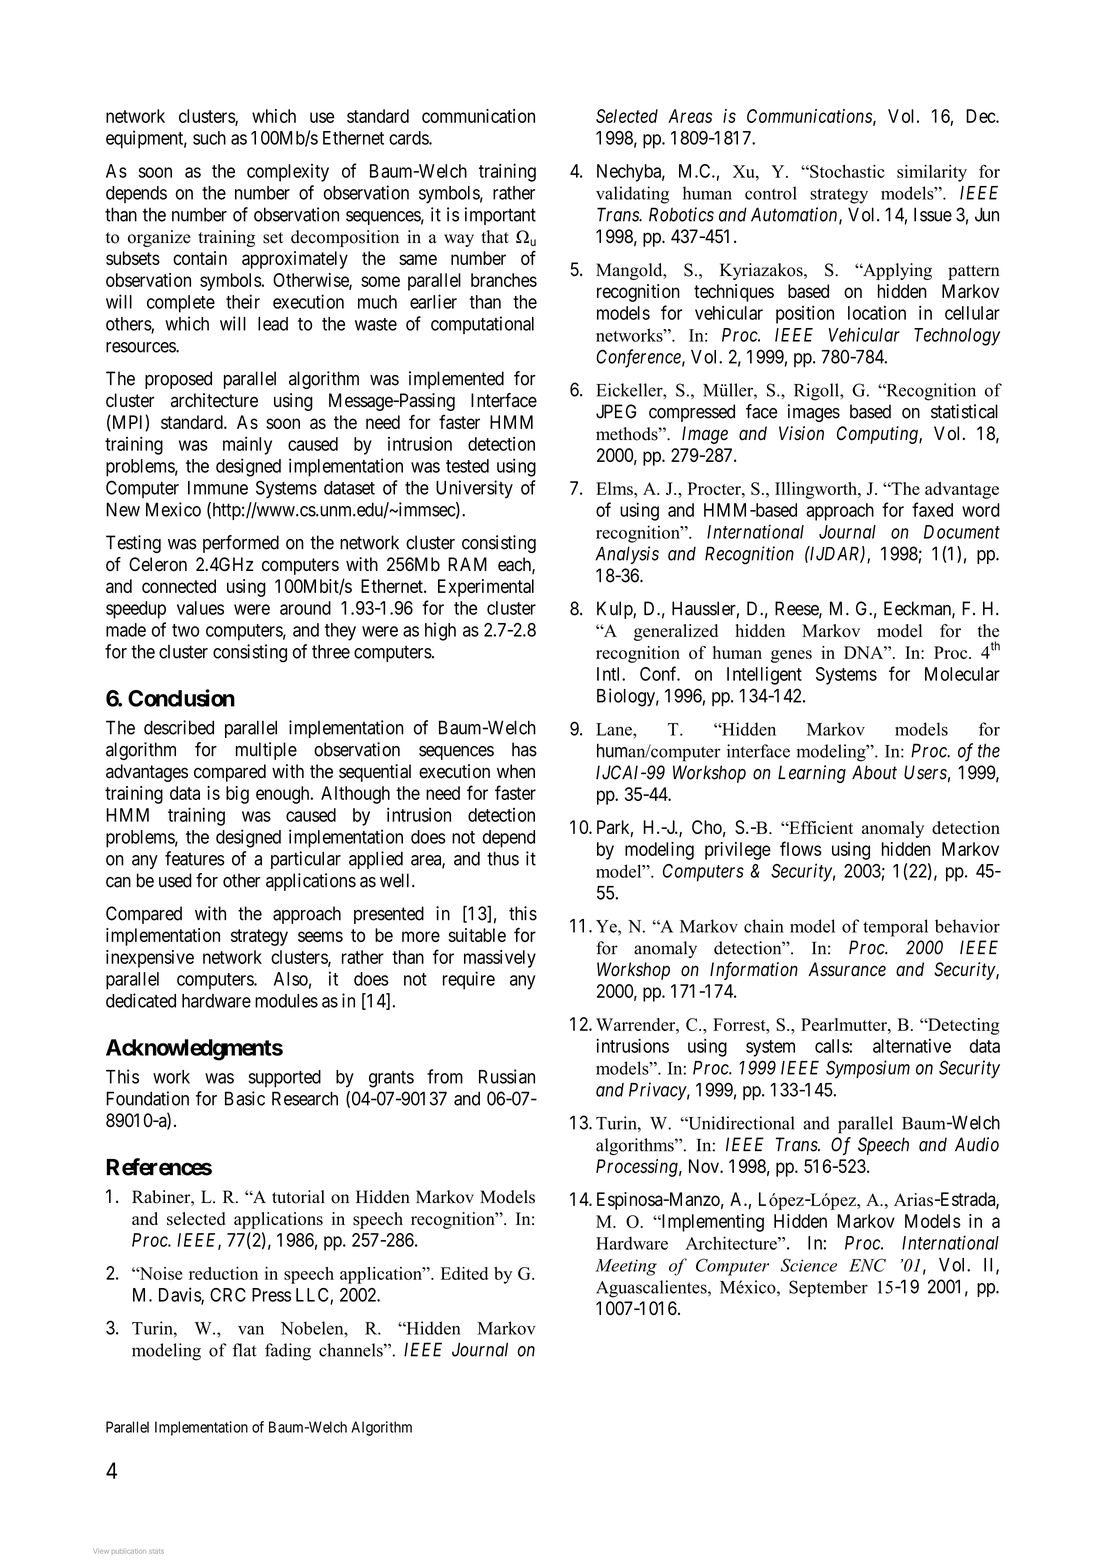 The image size is (1105, 1563). What do you see at coordinates (156, 1551) in the page?
I see `stats` at bounding box center [156, 1551].
